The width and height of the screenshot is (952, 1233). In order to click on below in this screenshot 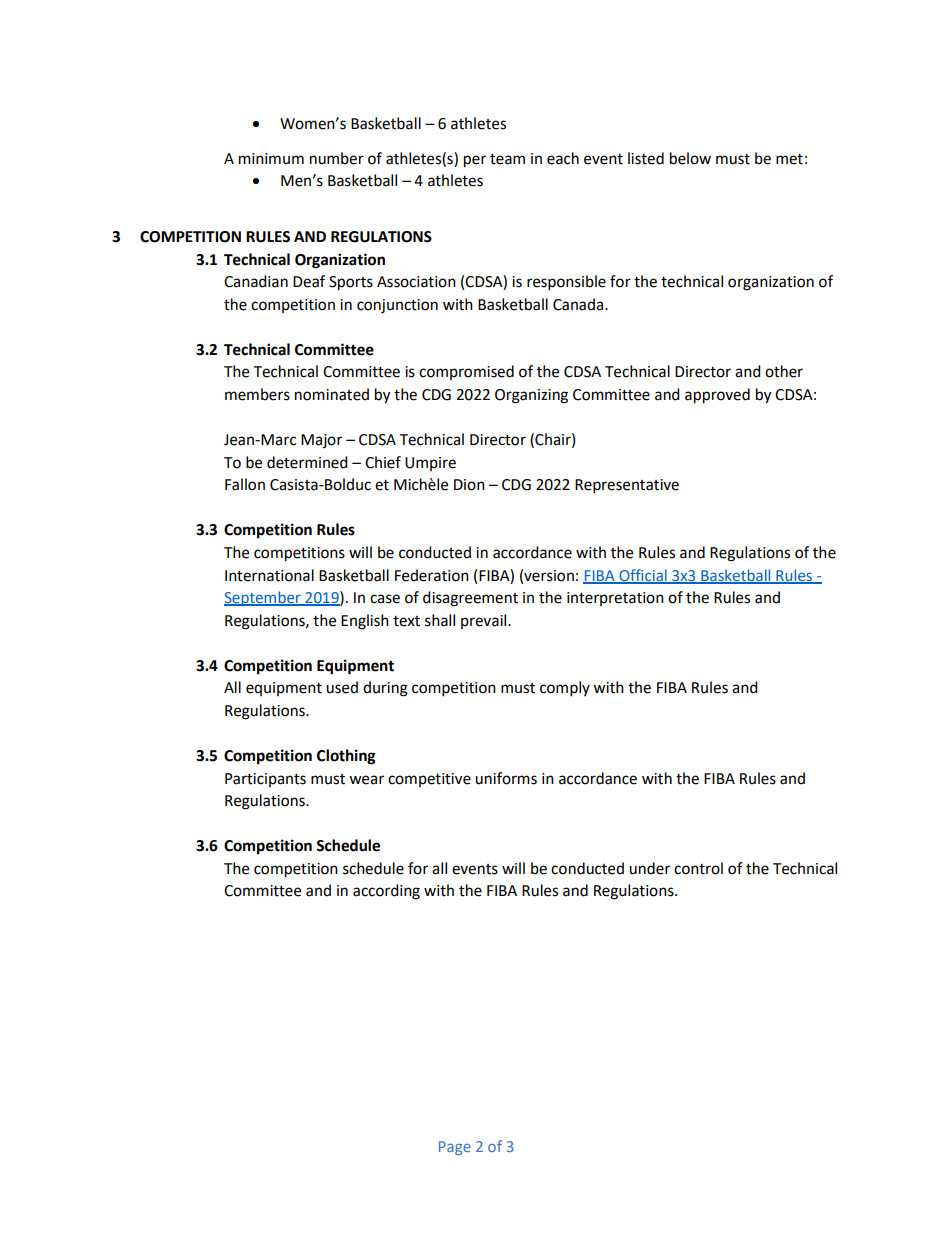, I will do `click(690, 158)`.
